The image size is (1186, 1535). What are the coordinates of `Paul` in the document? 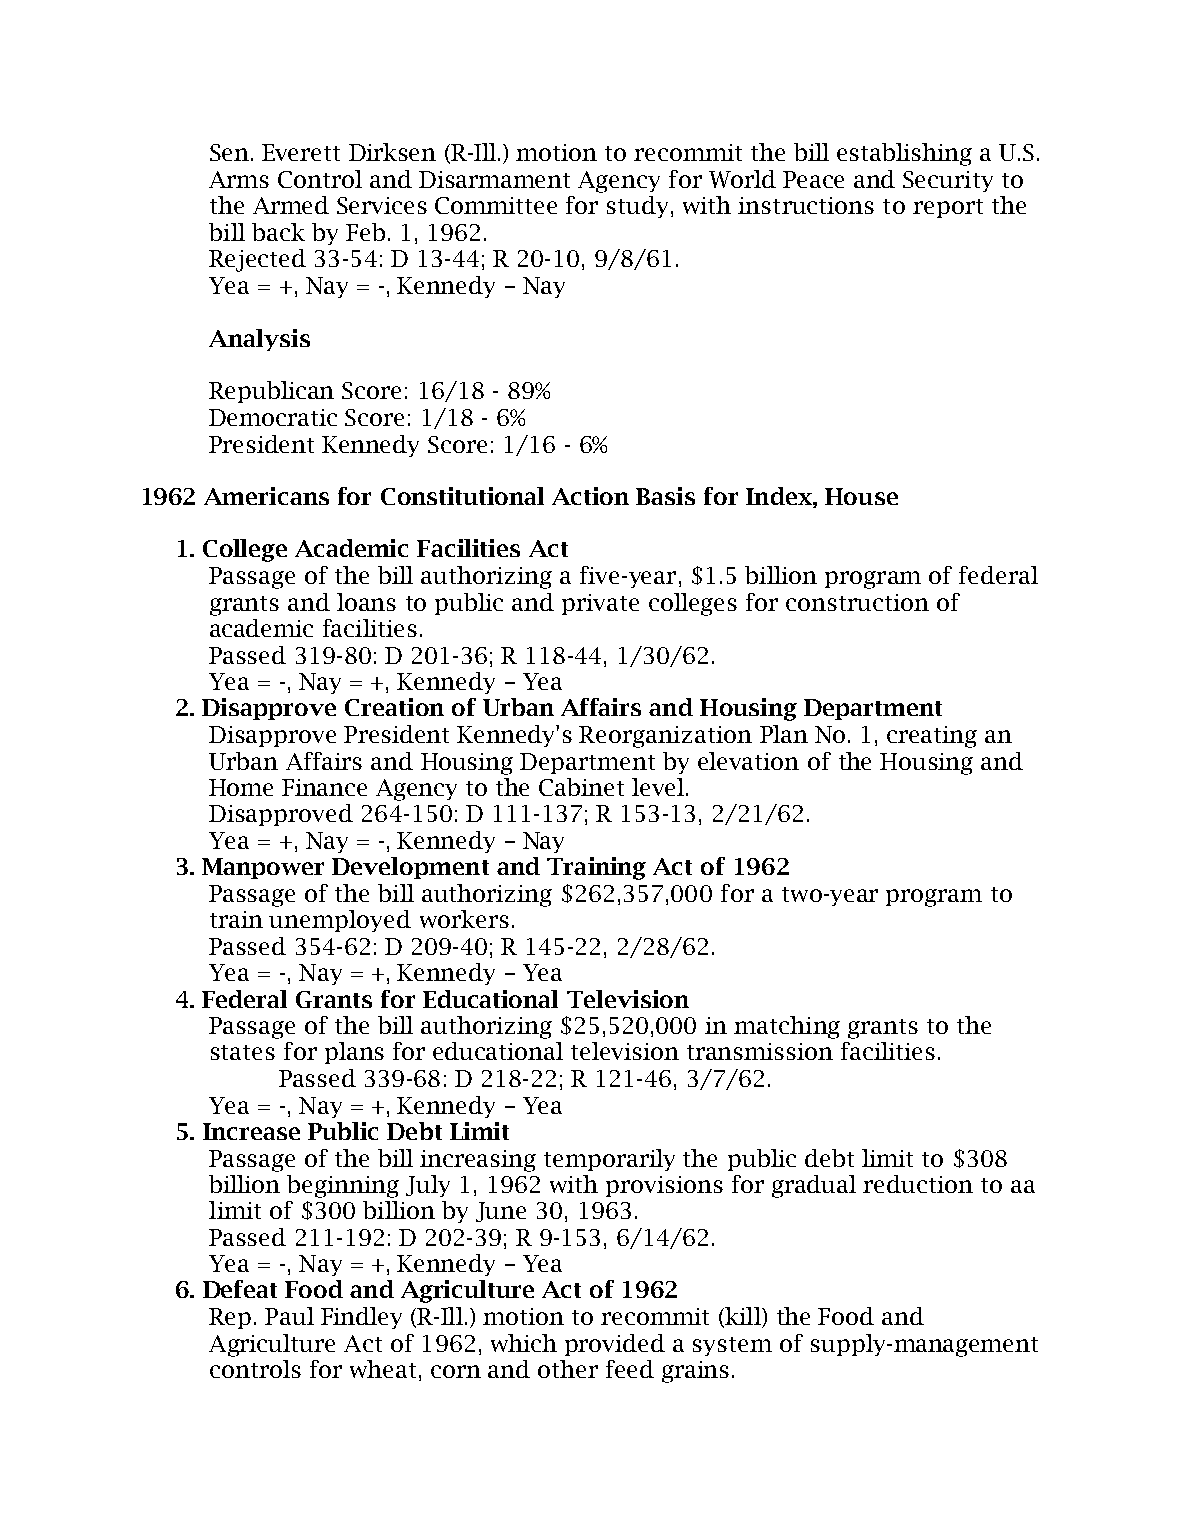 It's located at (289, 1316).
